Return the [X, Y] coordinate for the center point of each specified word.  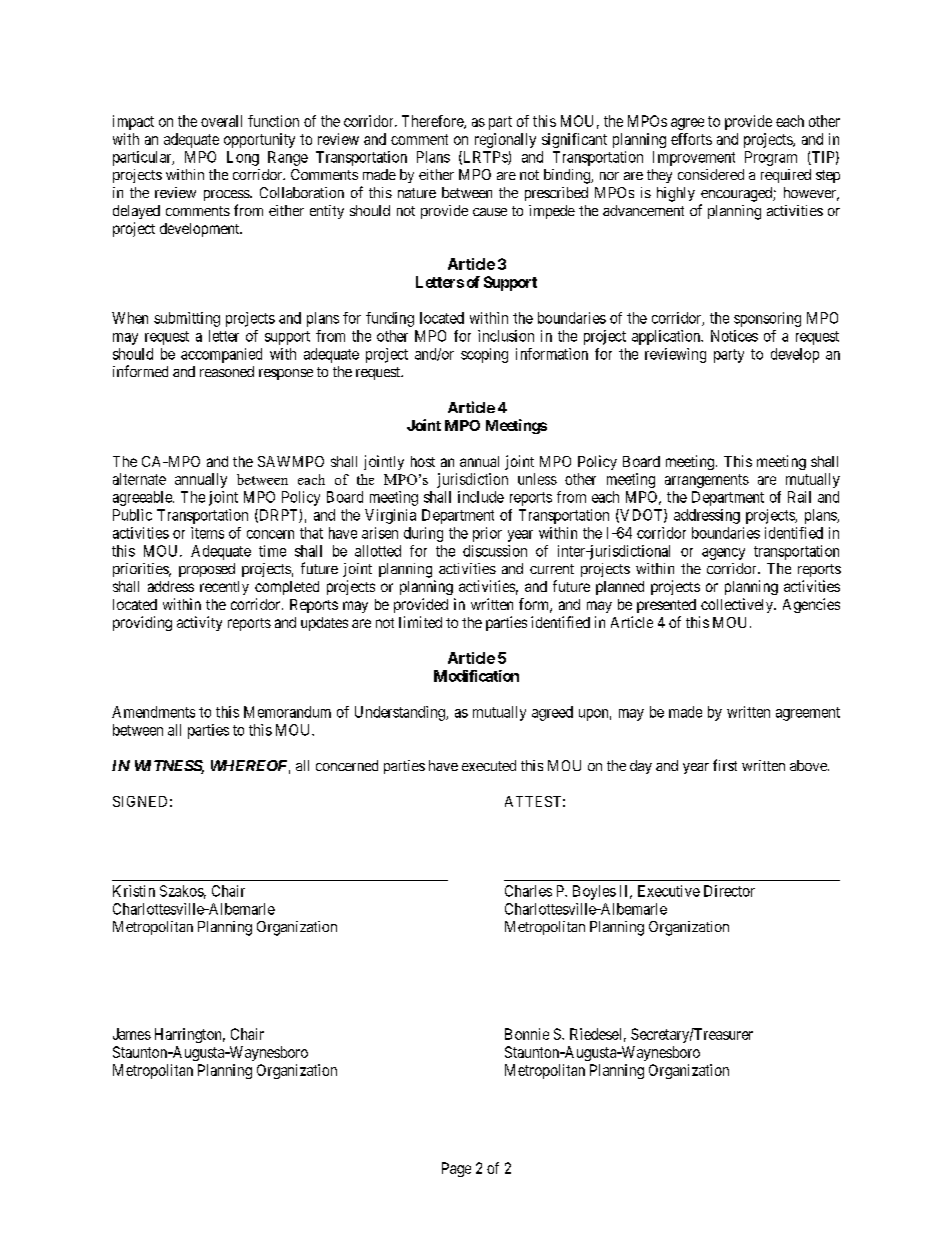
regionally [505, 140]
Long [243, 158]
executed [489, 765]
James [132, 1034]
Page [456, 1169]
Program [771, 158]
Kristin [134, 891]
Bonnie [527, 1034]
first [725, 765]
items [207, 533]
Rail [799, 497]
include [481, 497]
